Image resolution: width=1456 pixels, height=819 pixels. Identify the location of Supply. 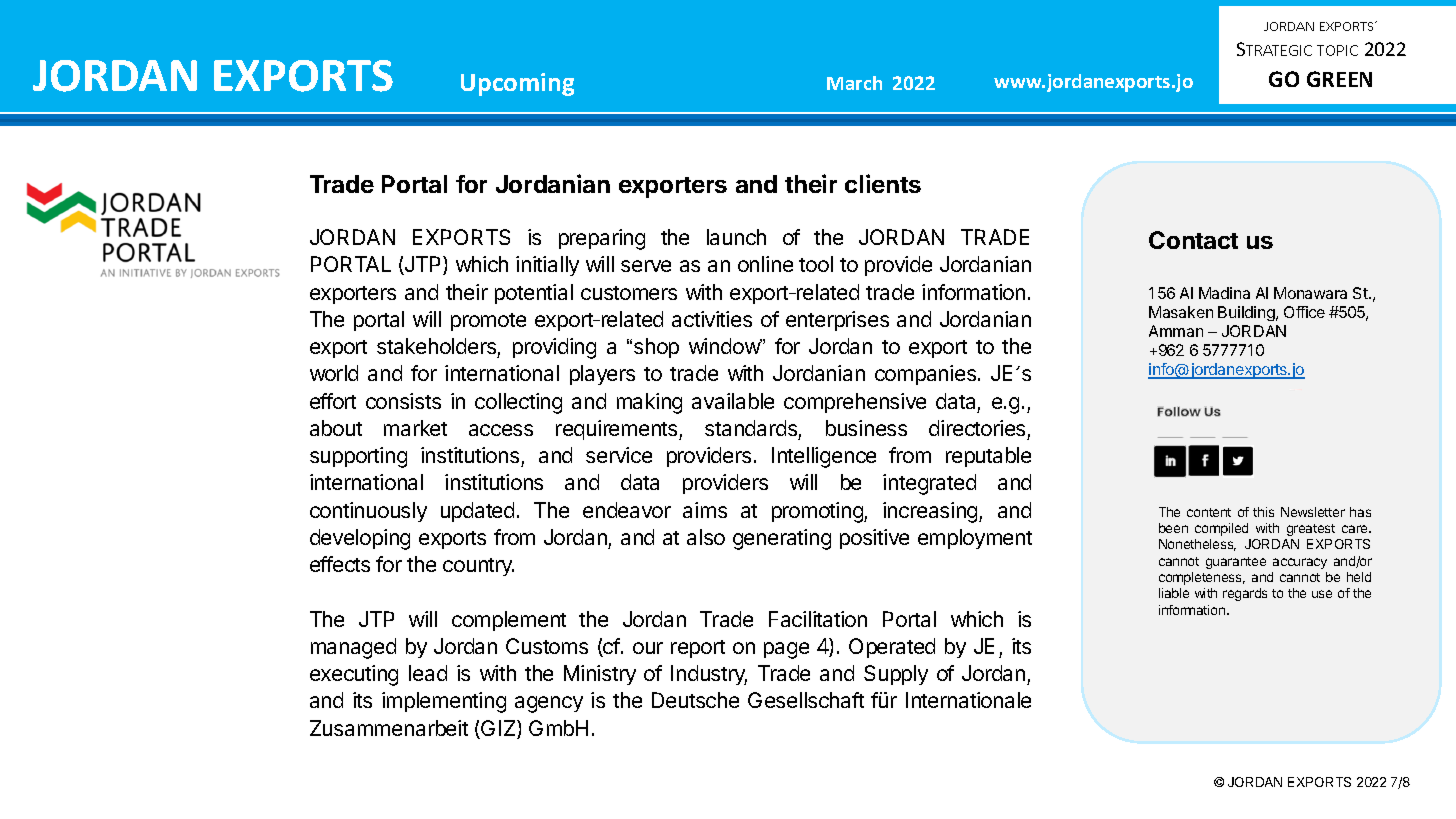
(896, 675).
